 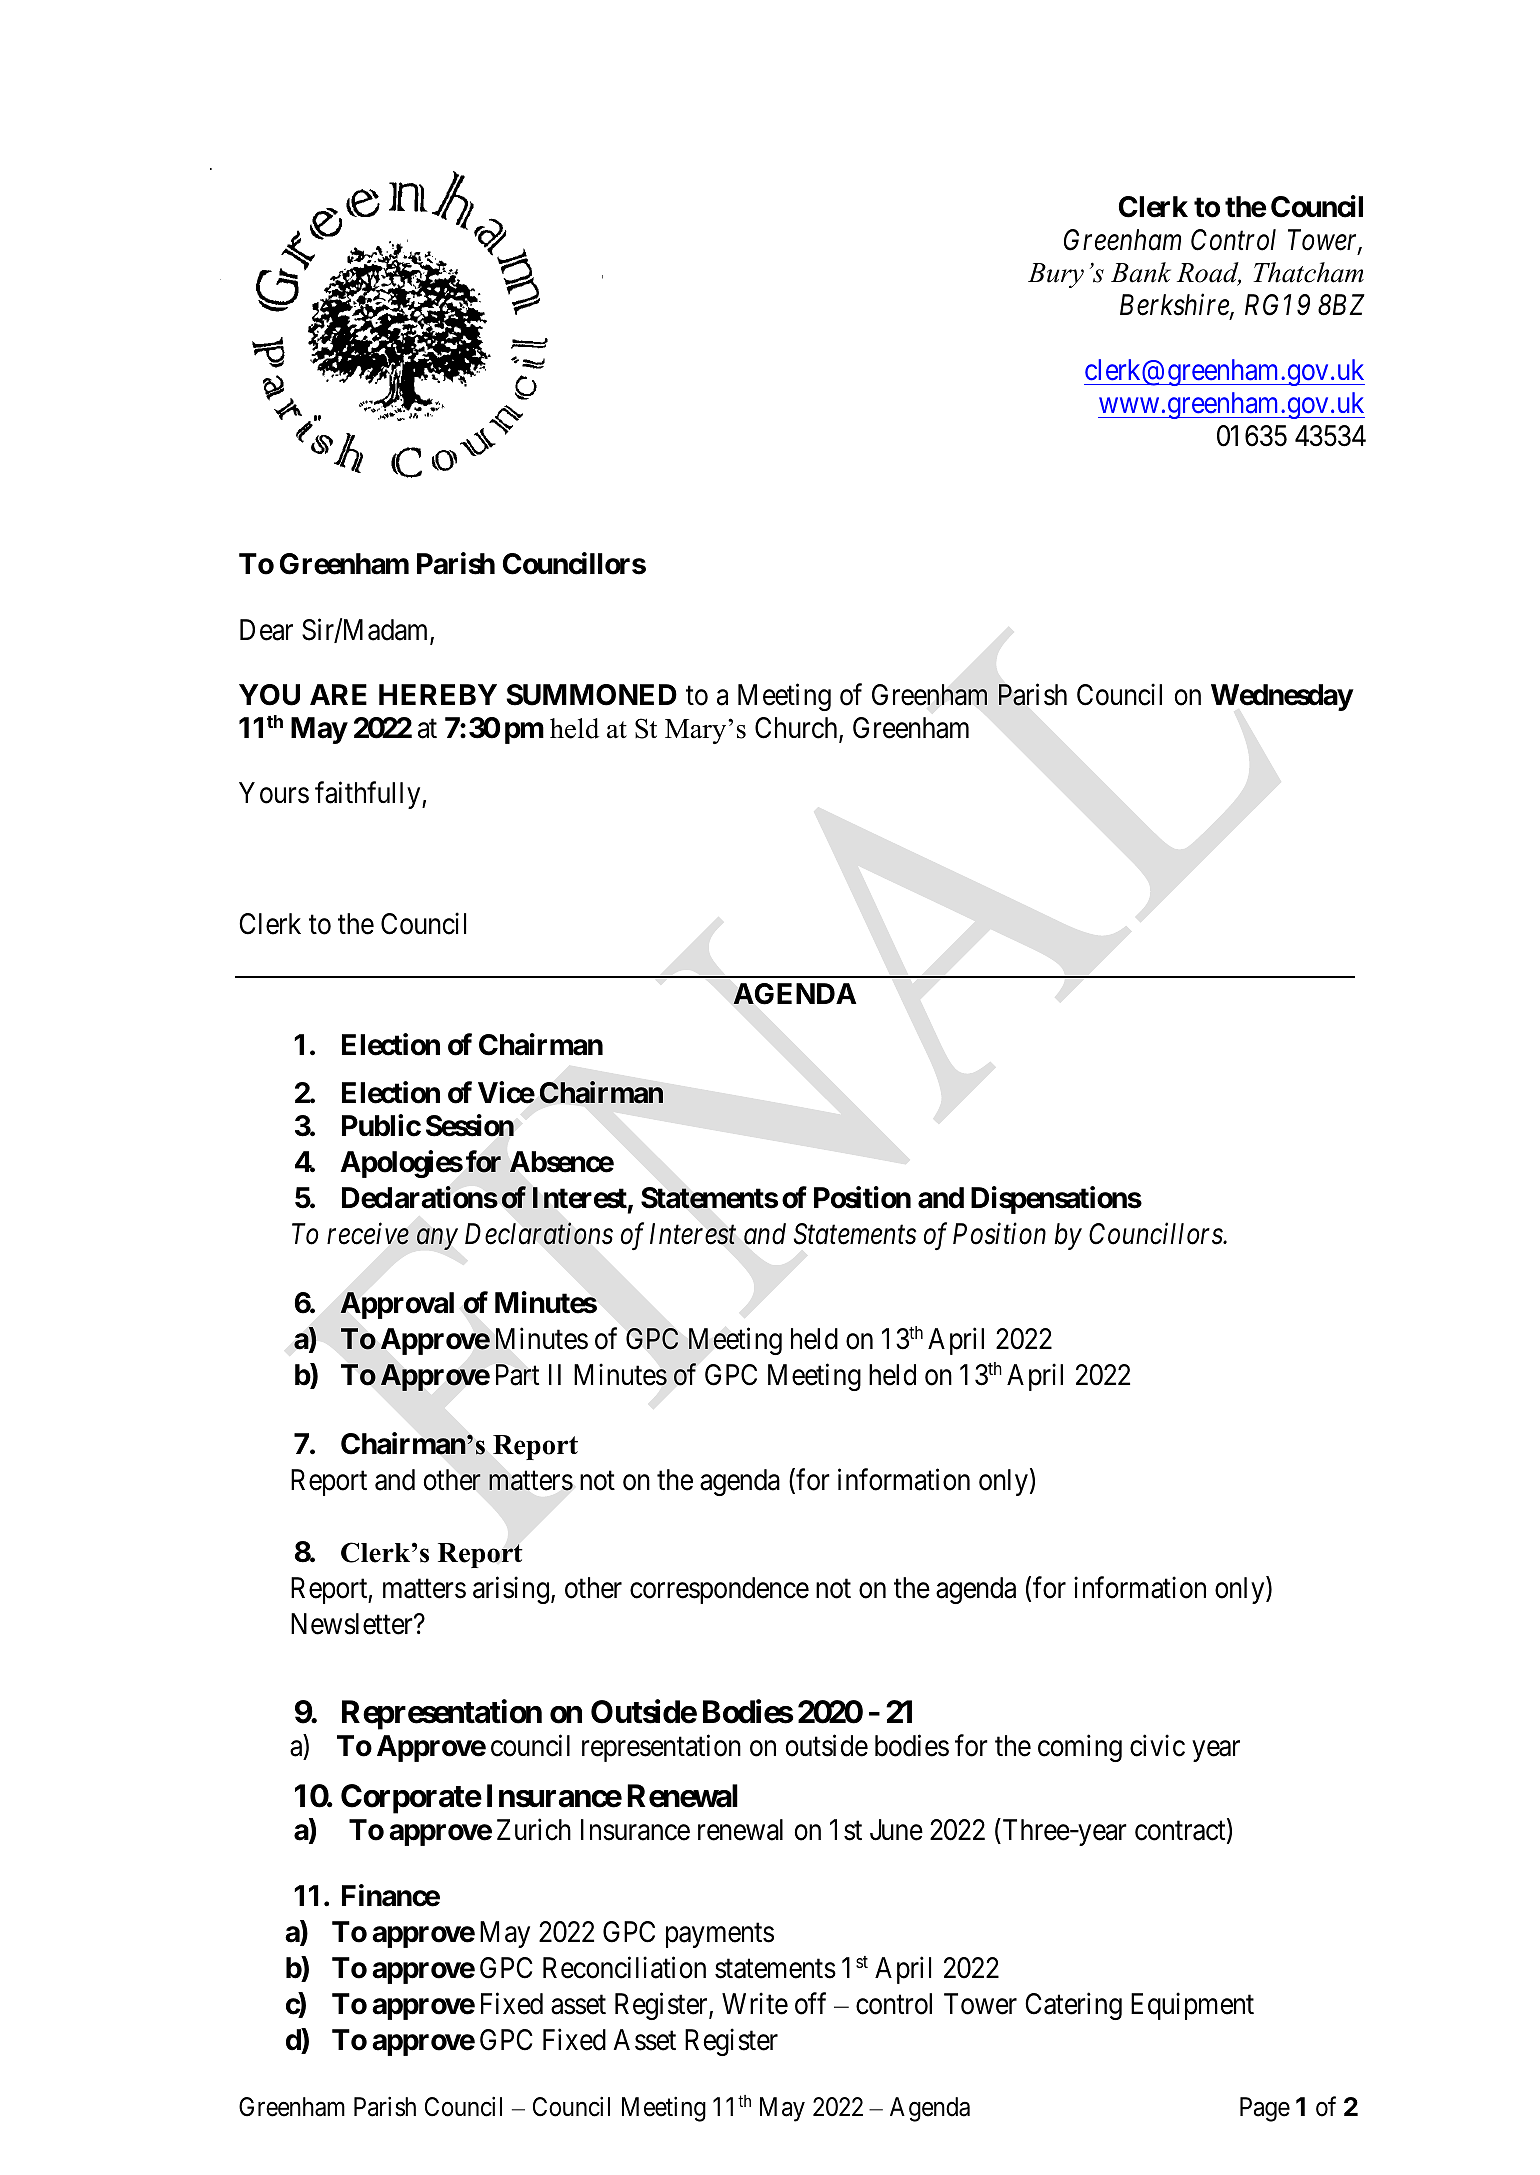 What do you see at coordinates (470, 1126) in the image?
I see `Session` at bounding box center [470, 1126].
